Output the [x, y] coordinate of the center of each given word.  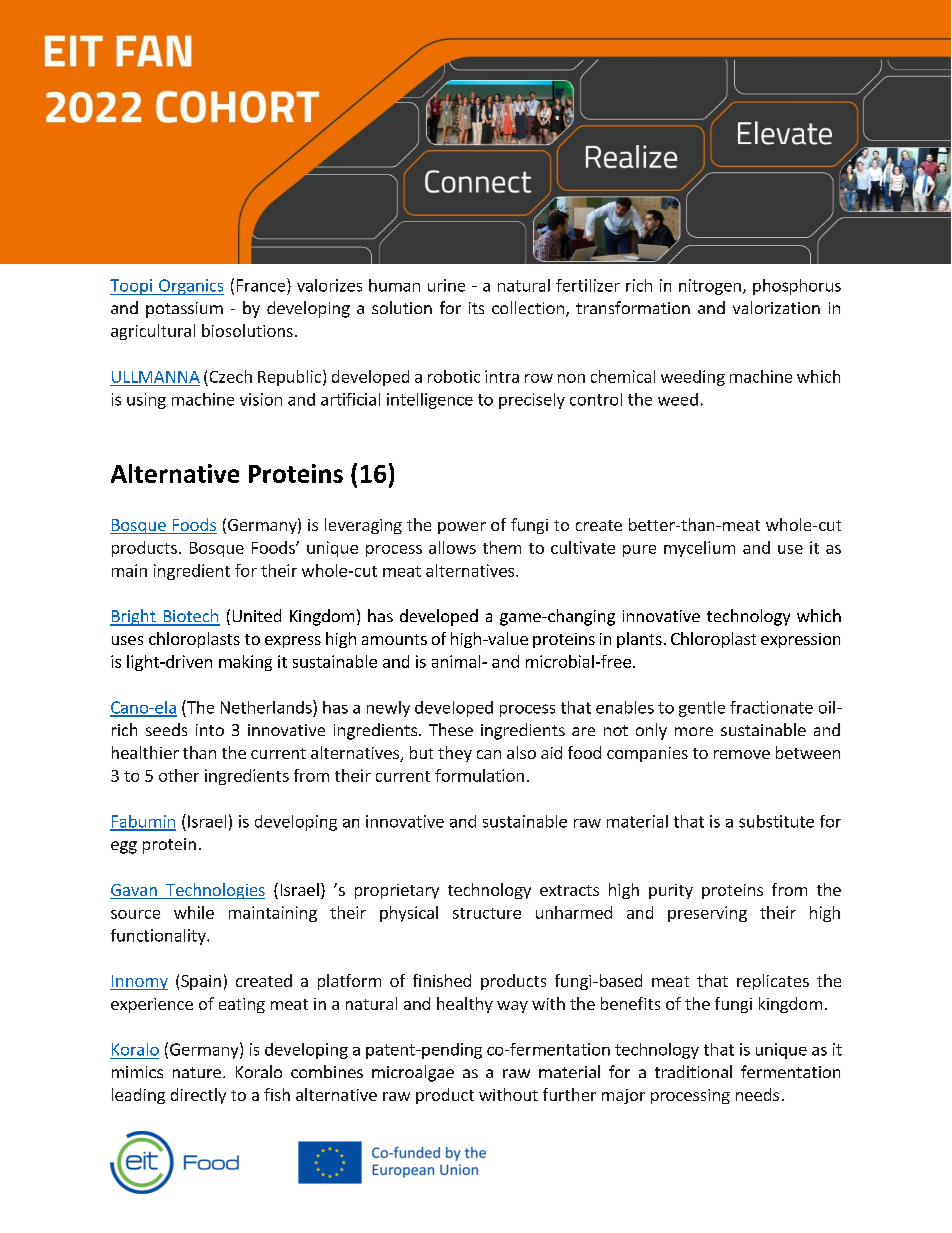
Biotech [190, 617]
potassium [184, 310]
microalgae [413, 1073]
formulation [479, 775]
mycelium [699, 549]
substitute [776, 821]
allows [452, 547]
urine [446, 285]
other [179, 775]
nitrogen [710, 287]
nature [197, 1072]
